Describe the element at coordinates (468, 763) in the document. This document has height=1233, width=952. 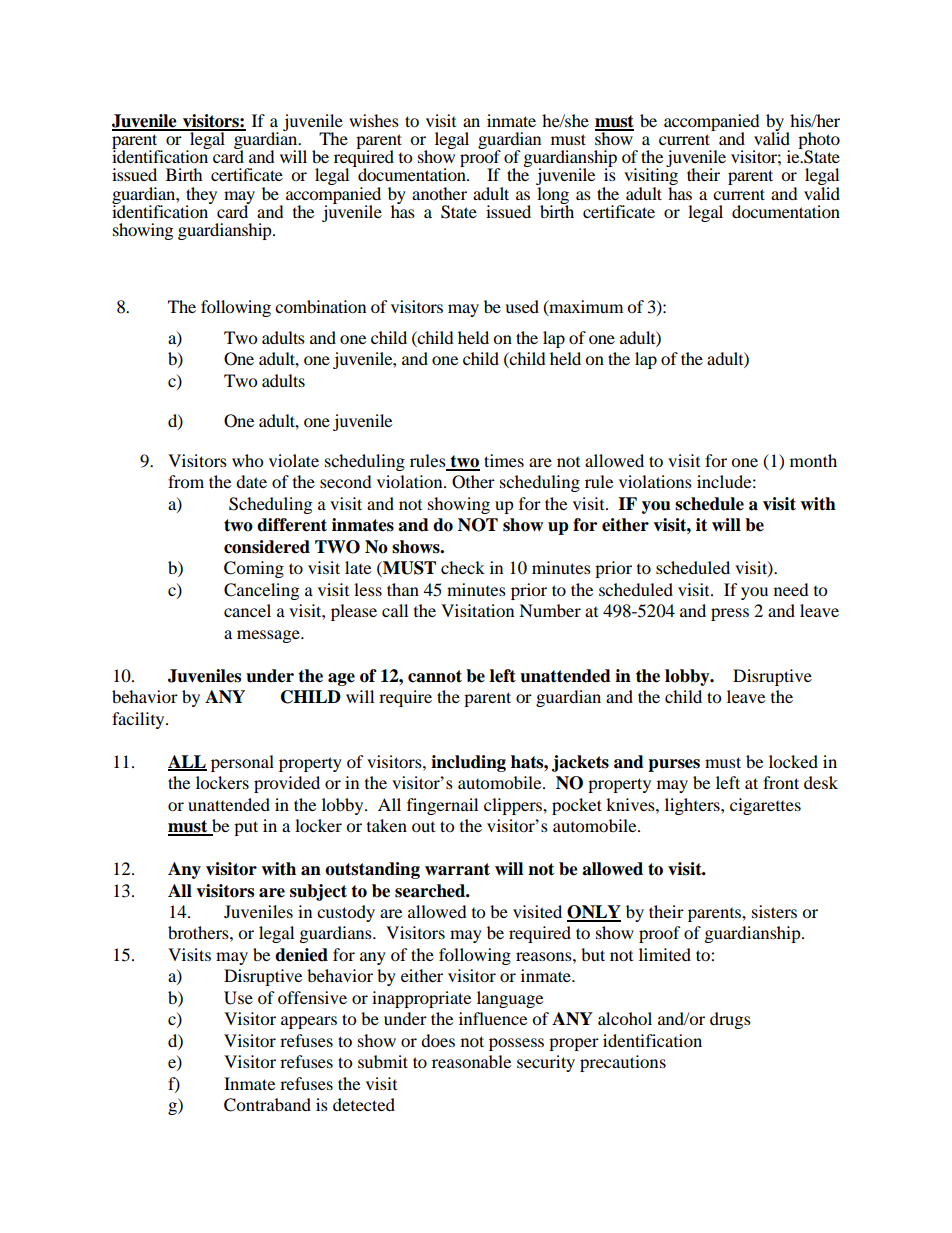
I see `including` at that location.
